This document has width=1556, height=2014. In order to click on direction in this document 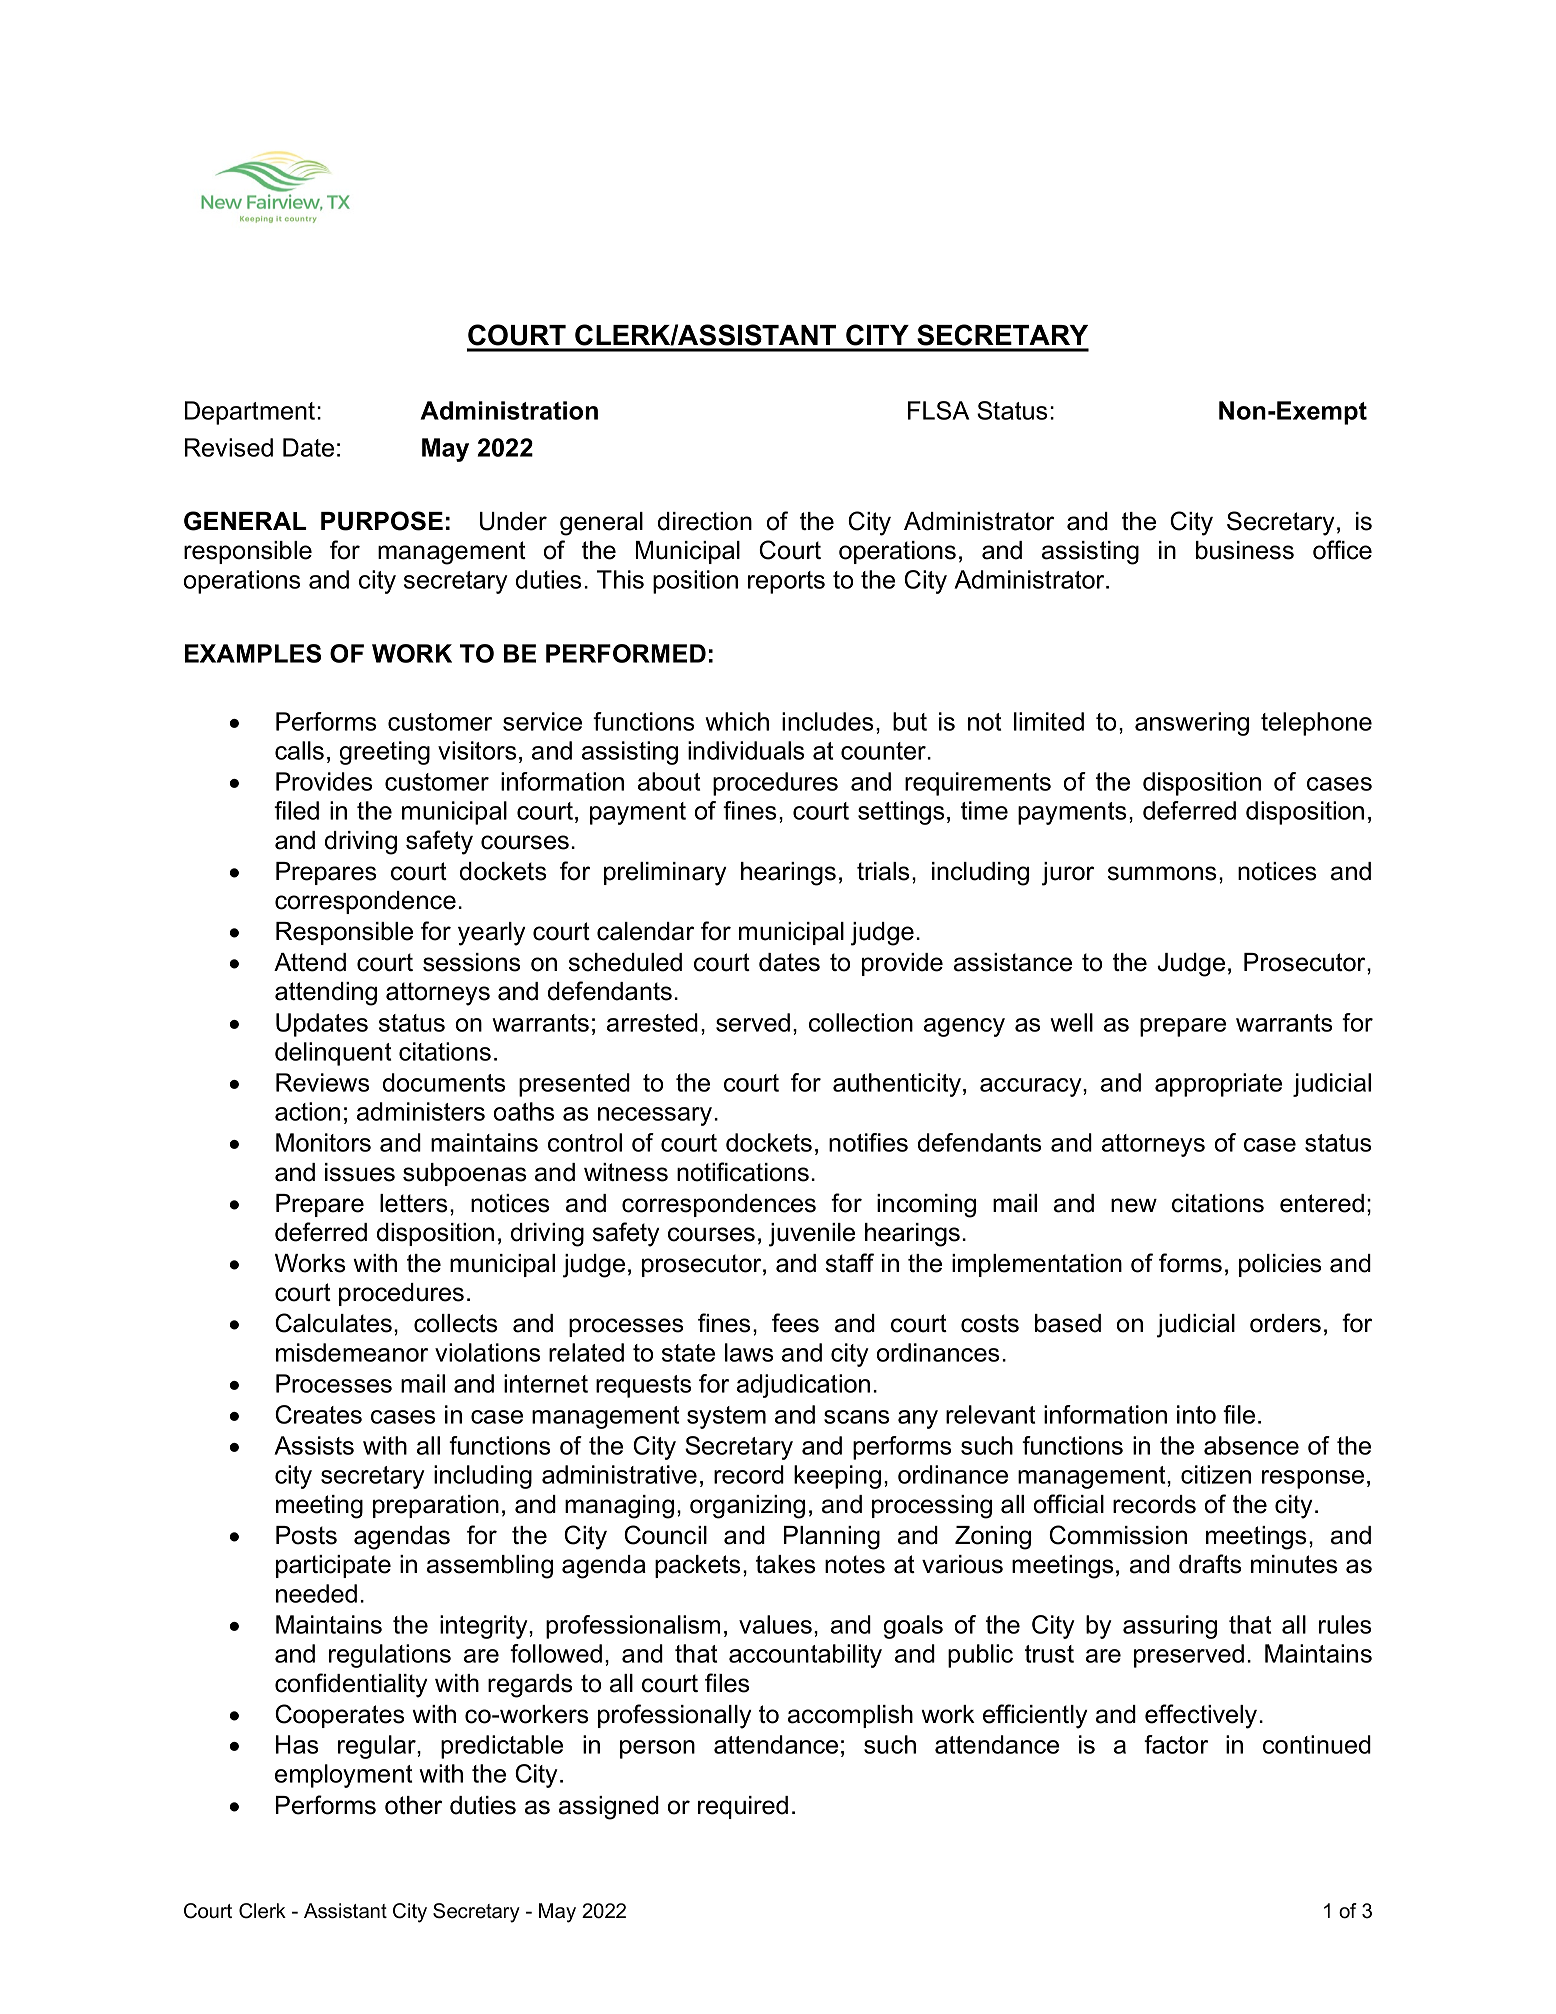, I will do `click(705, 521)`.
